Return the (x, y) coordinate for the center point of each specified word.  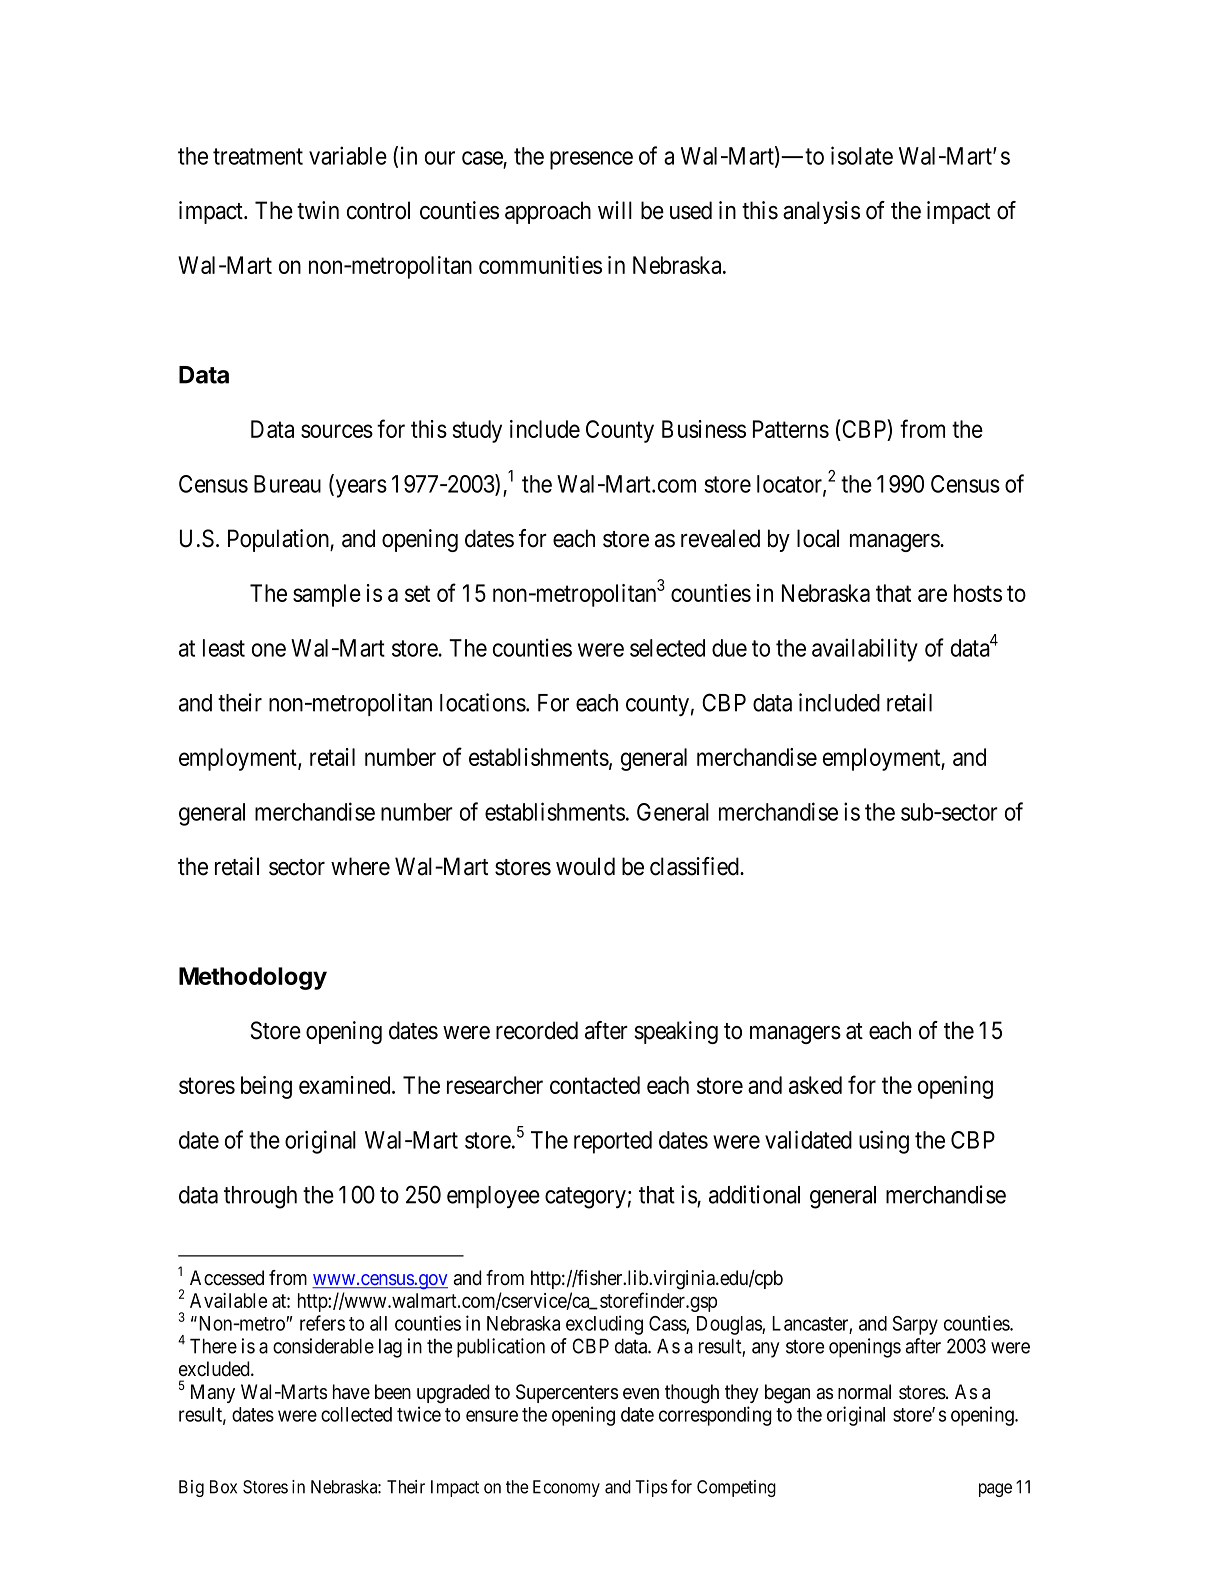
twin (318, 210)
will (615, 210)
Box (223, 1487)
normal (864, 1392)
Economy (566, 1488)
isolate (862, 155)
